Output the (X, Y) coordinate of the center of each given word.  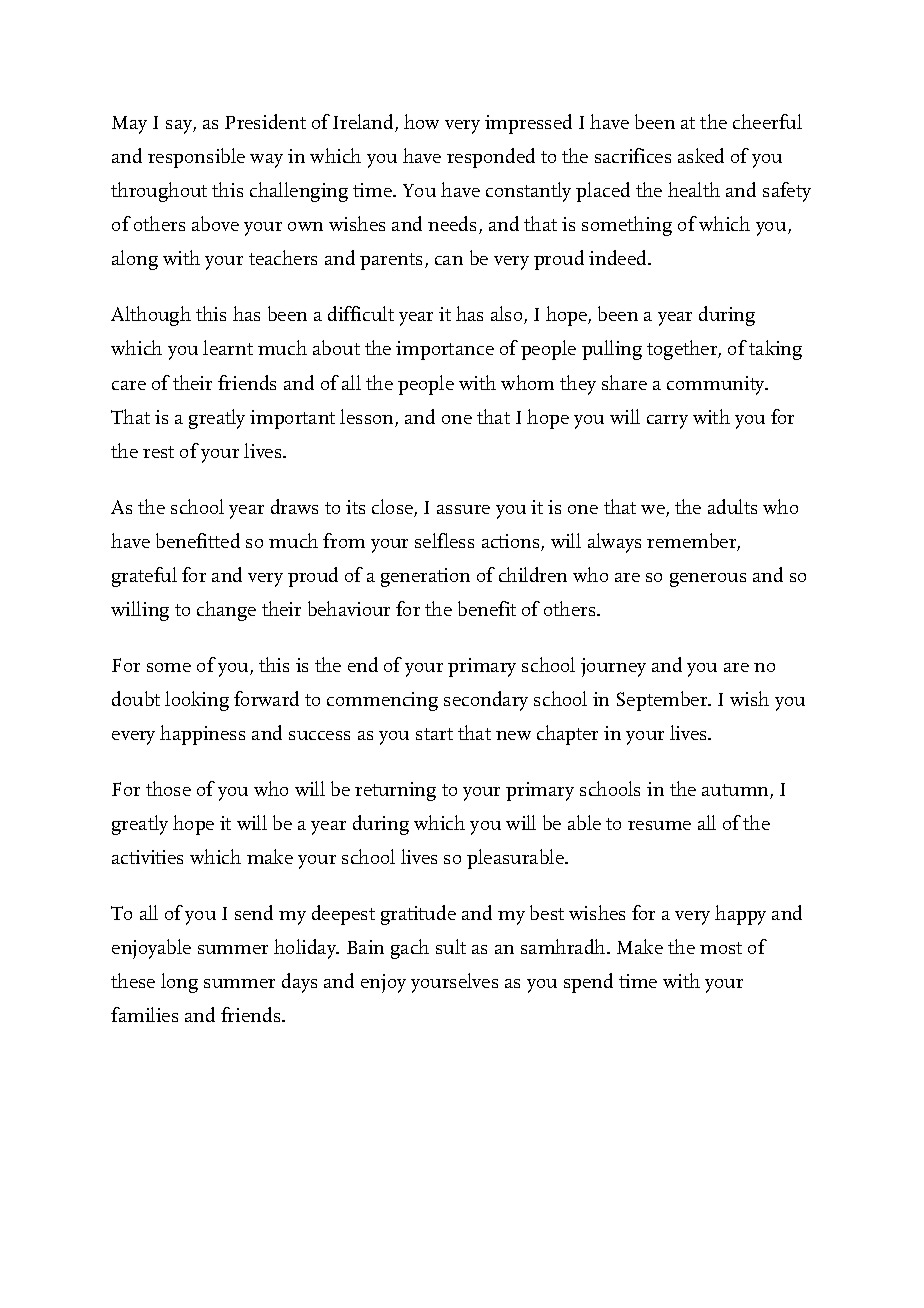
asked (701, 155)
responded (491, 158)
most (721, 948)
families (144, 1014)
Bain (365, 947)
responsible (196, 158)
